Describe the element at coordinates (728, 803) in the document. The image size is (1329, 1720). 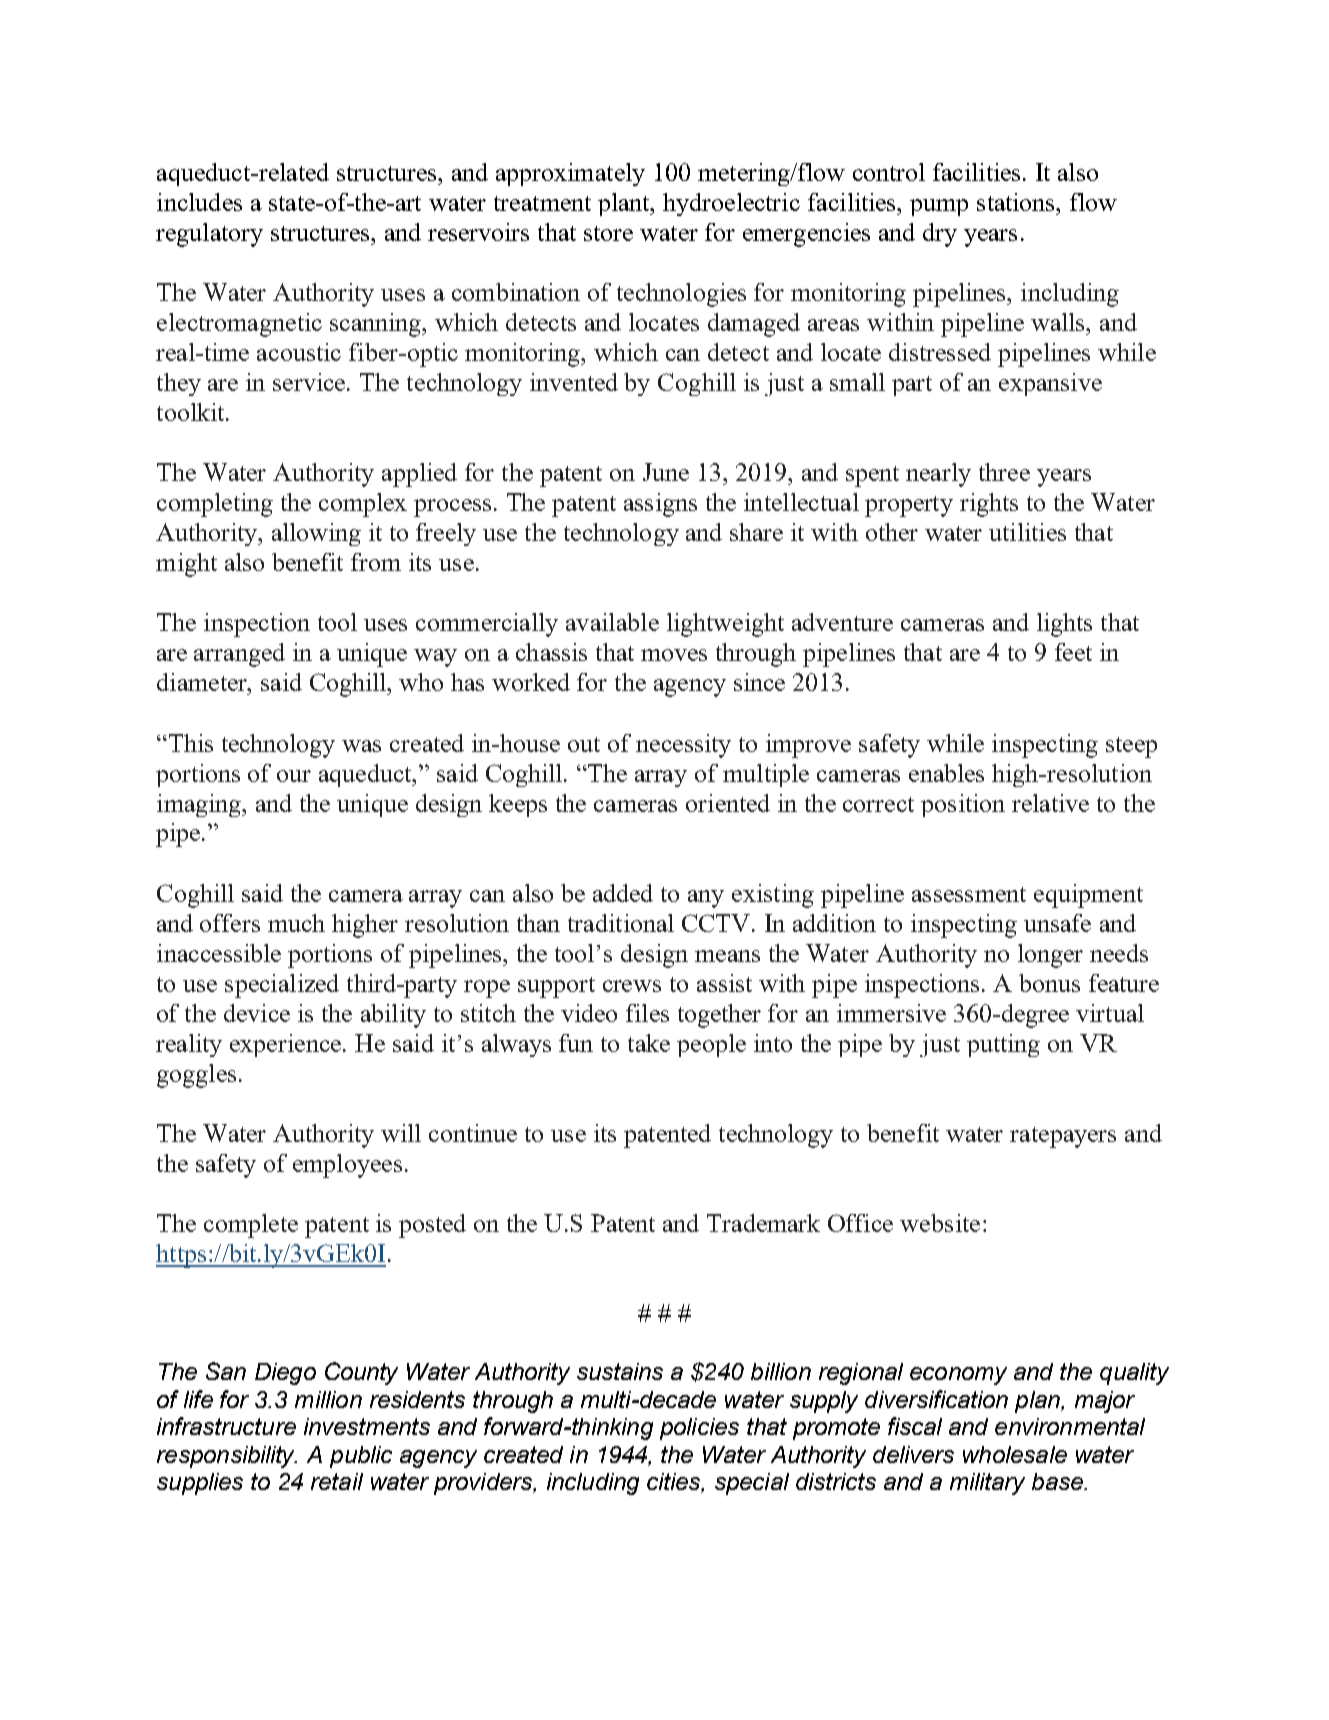
I see `oriented` at that location.
